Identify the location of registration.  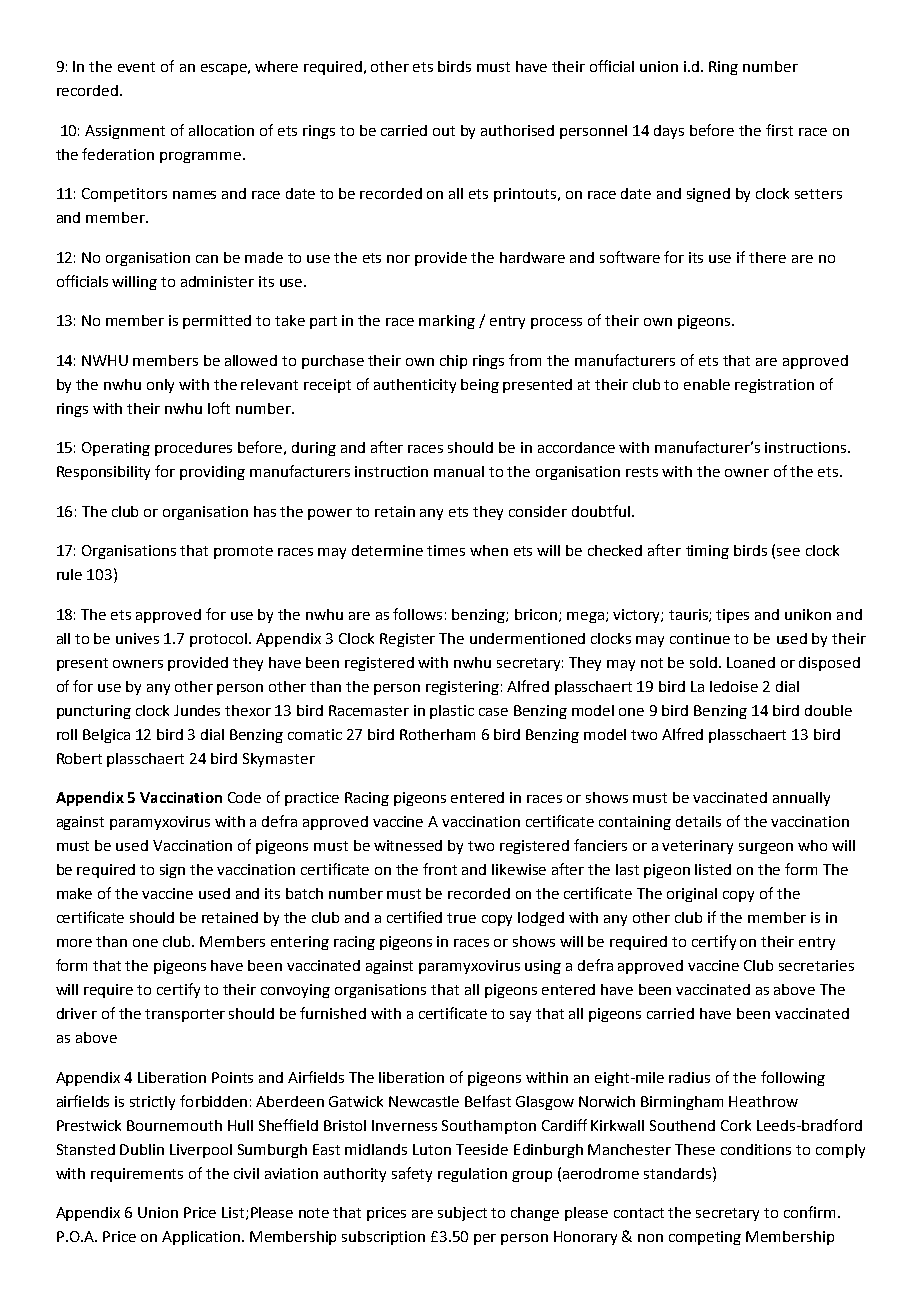
(774, 386).
